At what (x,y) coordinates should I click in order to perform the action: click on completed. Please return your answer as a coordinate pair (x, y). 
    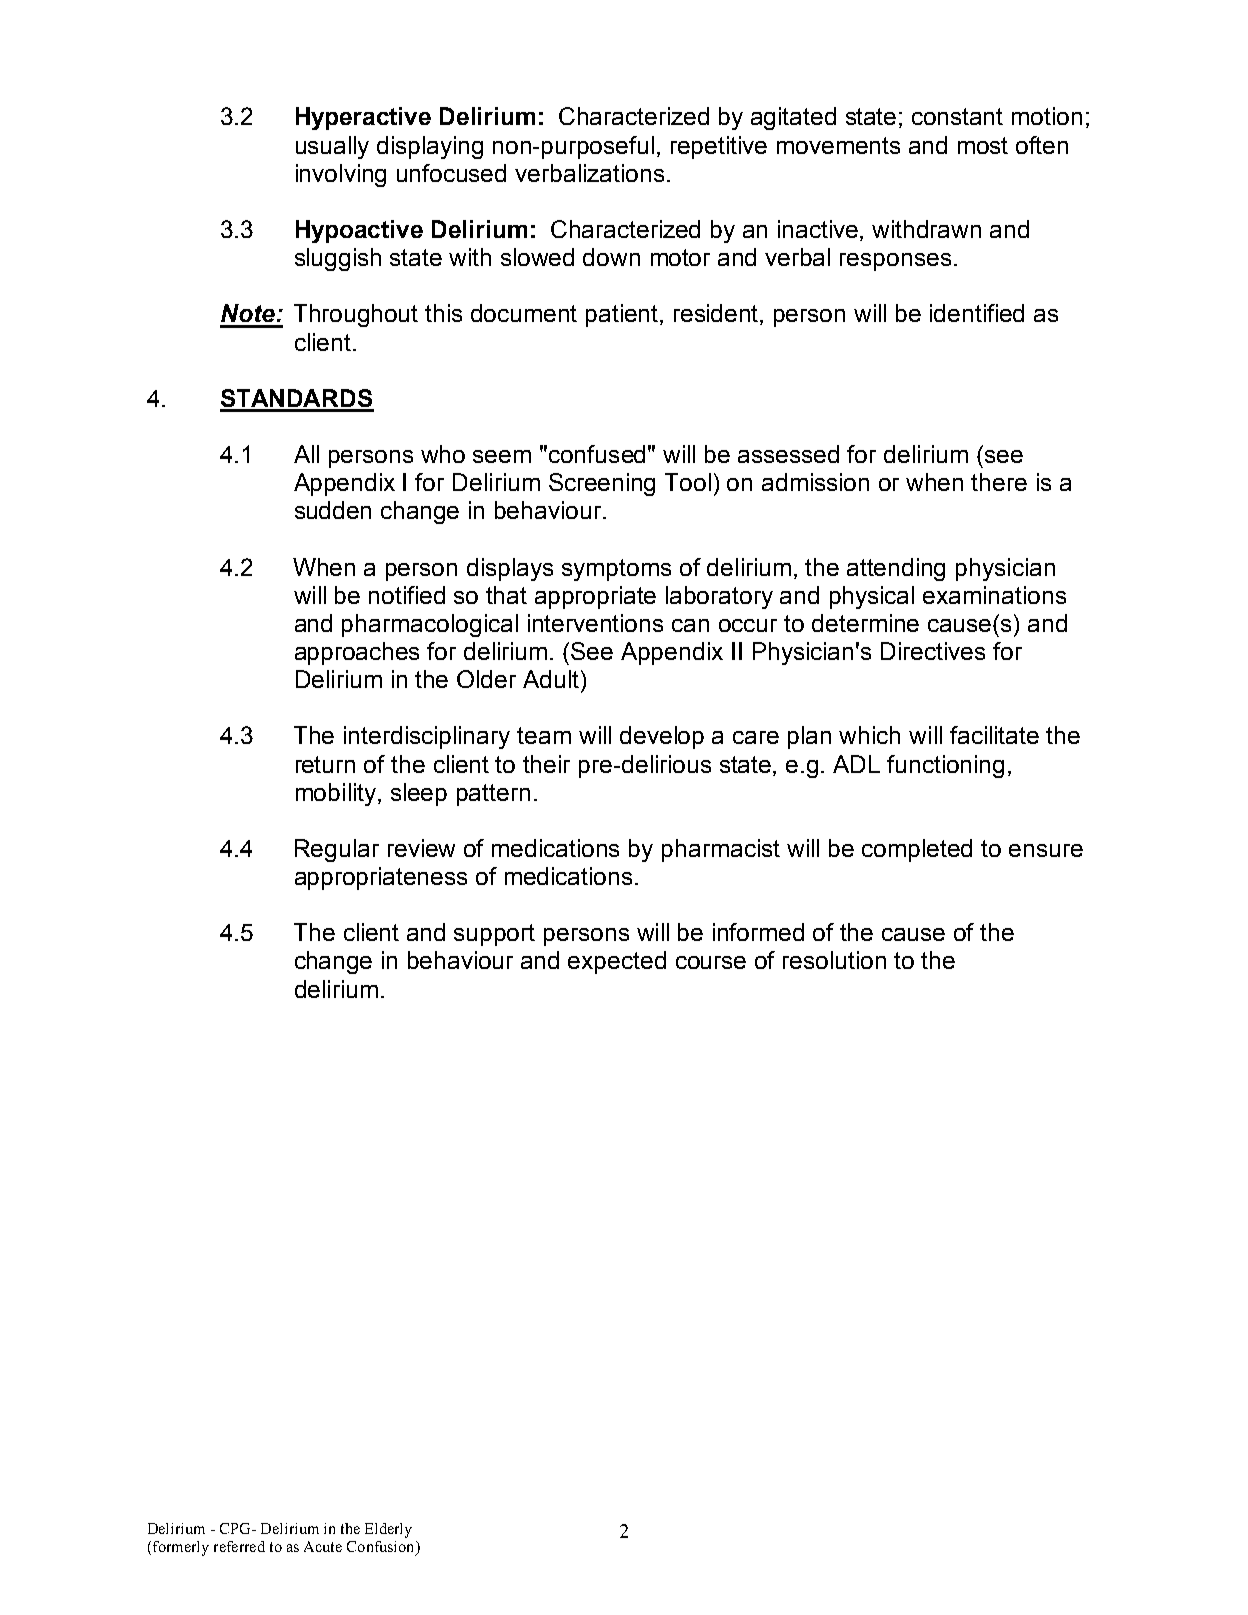
    Looking at the image, I should click on (917, 850).
